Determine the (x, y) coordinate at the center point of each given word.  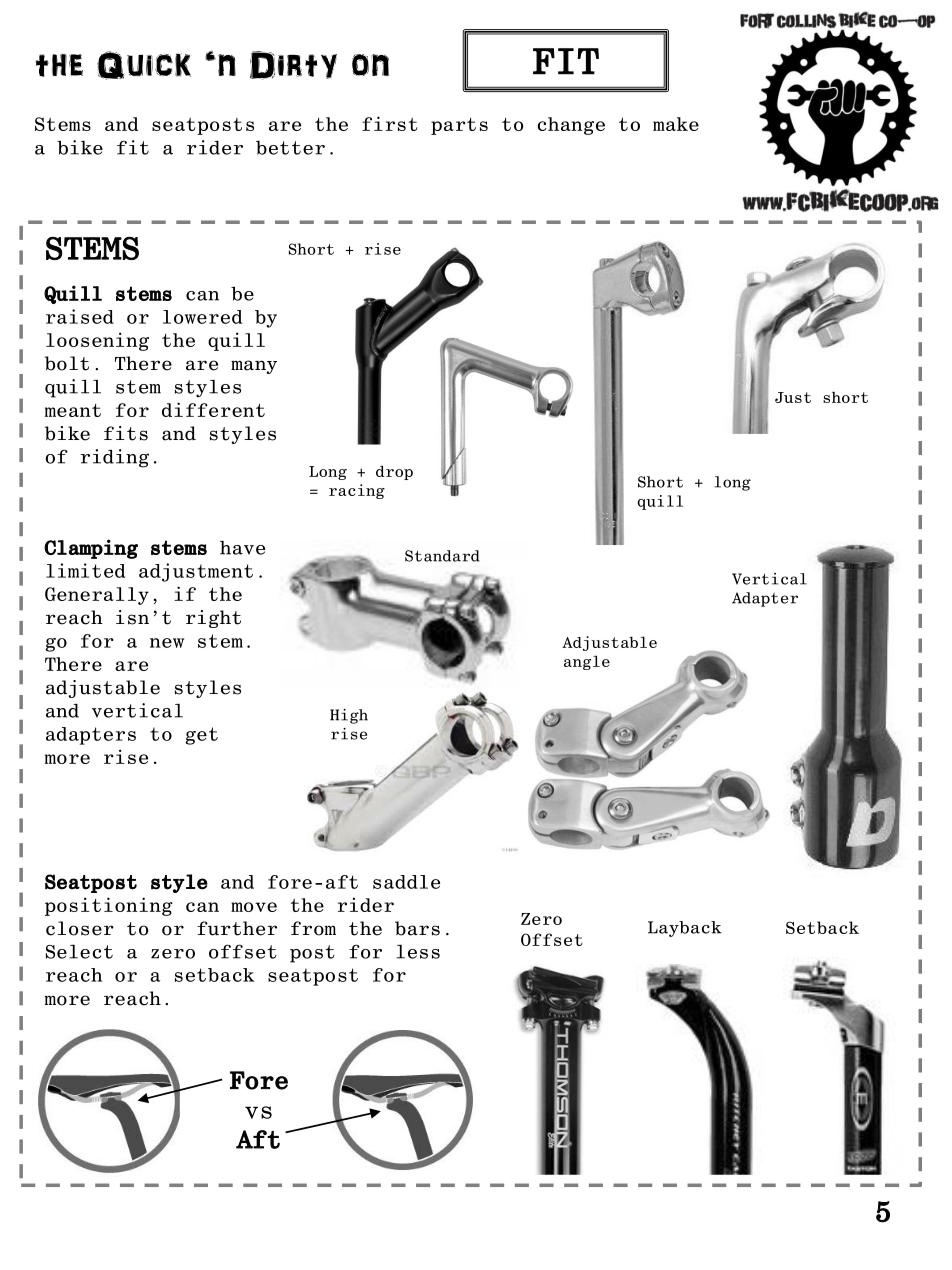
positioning (109, 906)
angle (587, 662)
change (571, 126)
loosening (97, 341)
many (254, 367)
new (167, 643)
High (349, 716)
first (390, 123)
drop (394, 472)
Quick (144, 65)
